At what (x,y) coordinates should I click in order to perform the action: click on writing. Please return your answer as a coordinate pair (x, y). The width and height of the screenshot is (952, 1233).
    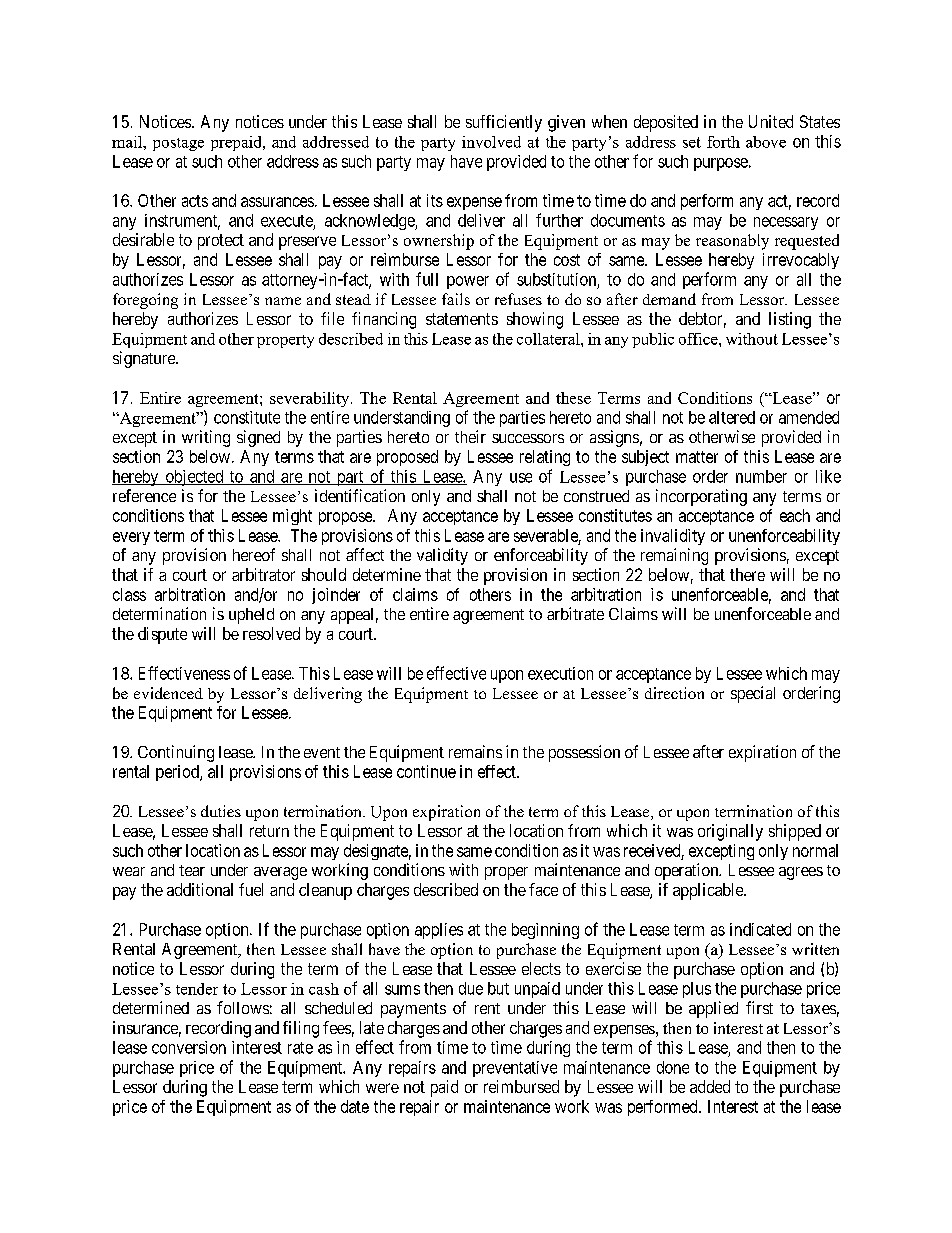
    Looking at the image, I should click on (206, 438).
